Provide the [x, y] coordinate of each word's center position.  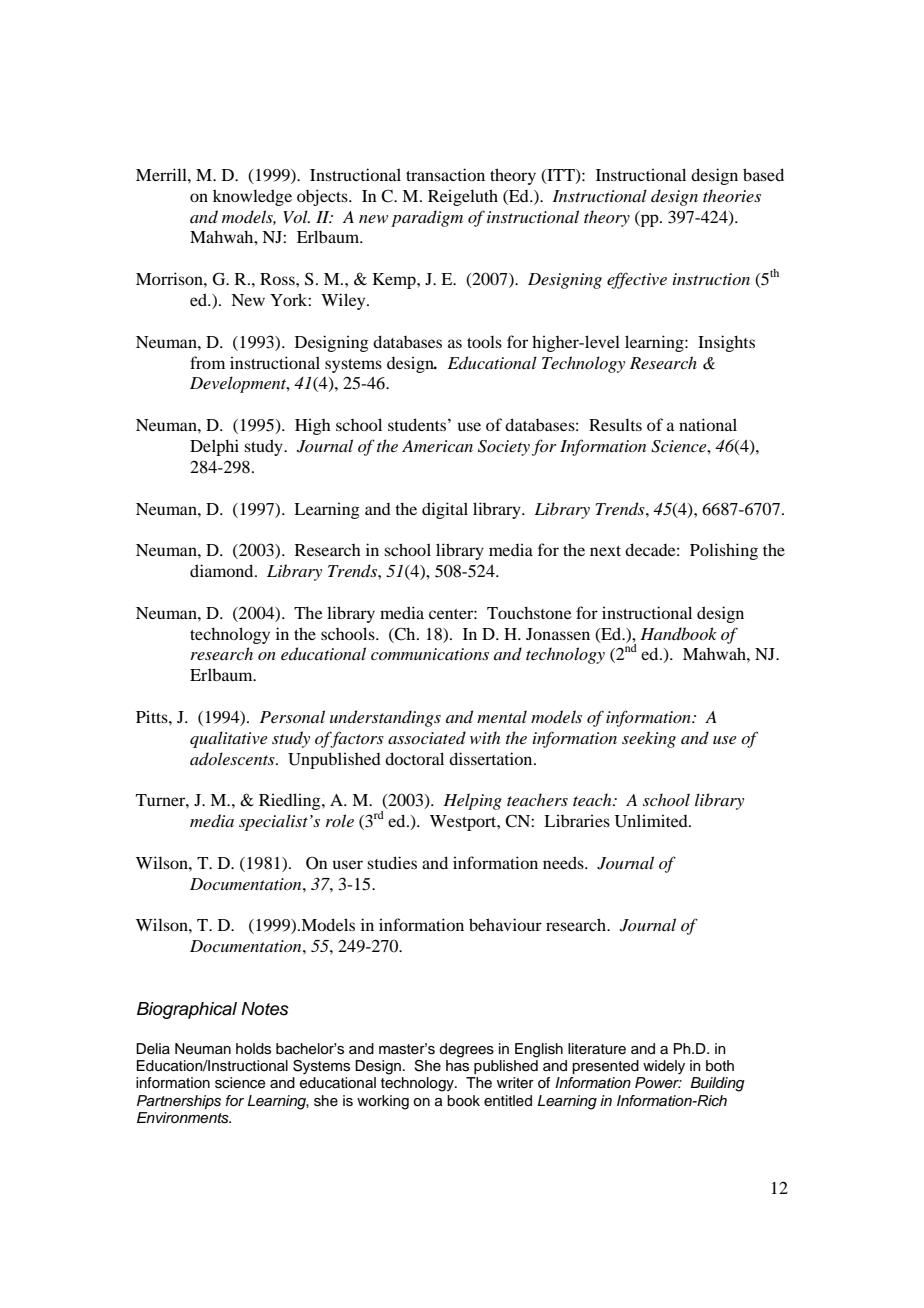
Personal [292, 716]
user [348, 864]
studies [392, 862]
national [708, 424]
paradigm [427, 218]
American [437, 446]
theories [732, 195]
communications [430, 654]
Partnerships [179, 1102]
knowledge [252, 197]
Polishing [724, 551]
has [457, 1066]
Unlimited [652, 821]
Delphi [214, 447]
